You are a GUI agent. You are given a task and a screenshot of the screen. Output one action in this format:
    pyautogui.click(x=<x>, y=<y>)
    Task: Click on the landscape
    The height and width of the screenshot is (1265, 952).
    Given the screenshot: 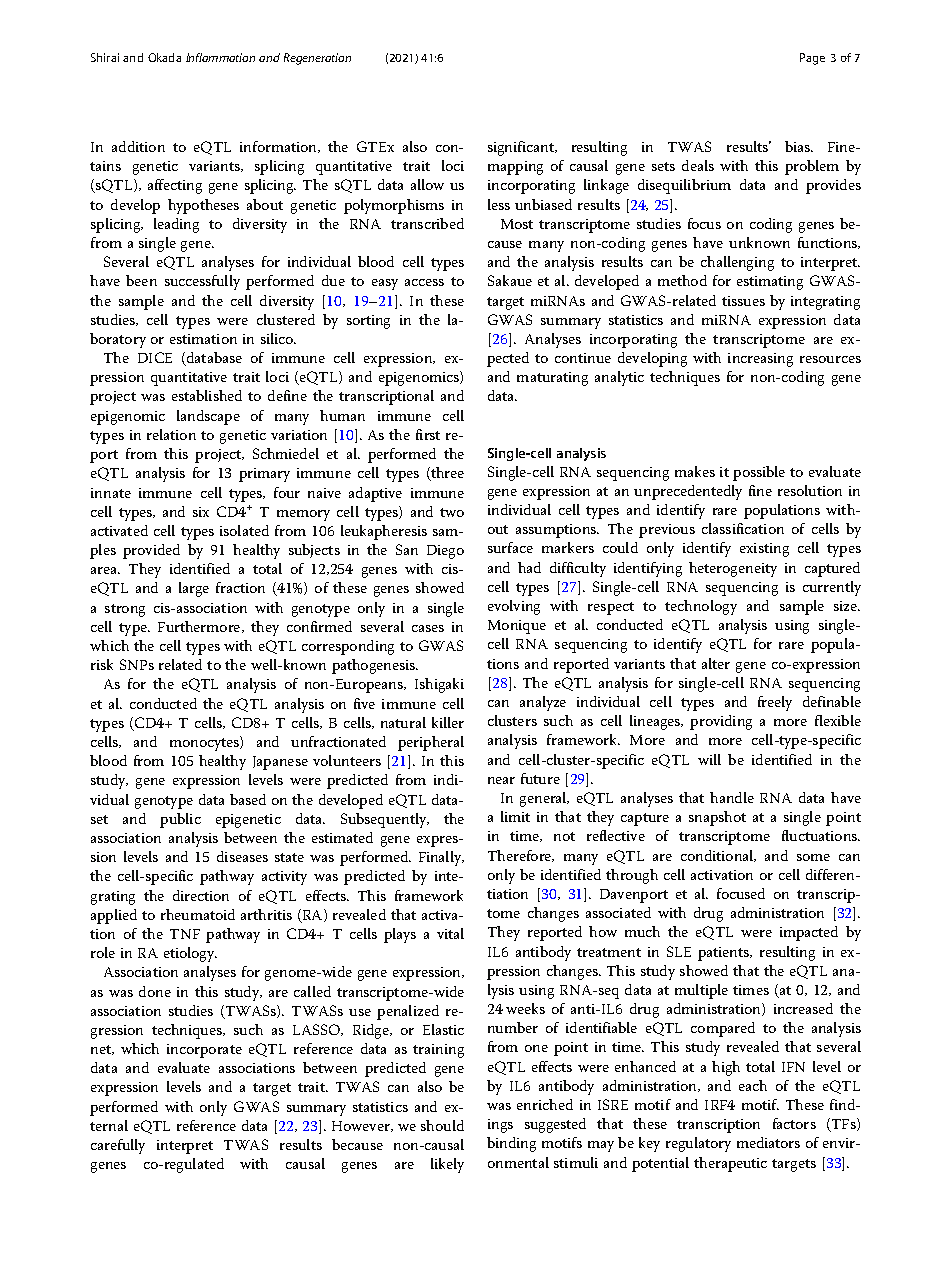 What is the action you would take?
    pyautogui.click(x=208, y=417)
